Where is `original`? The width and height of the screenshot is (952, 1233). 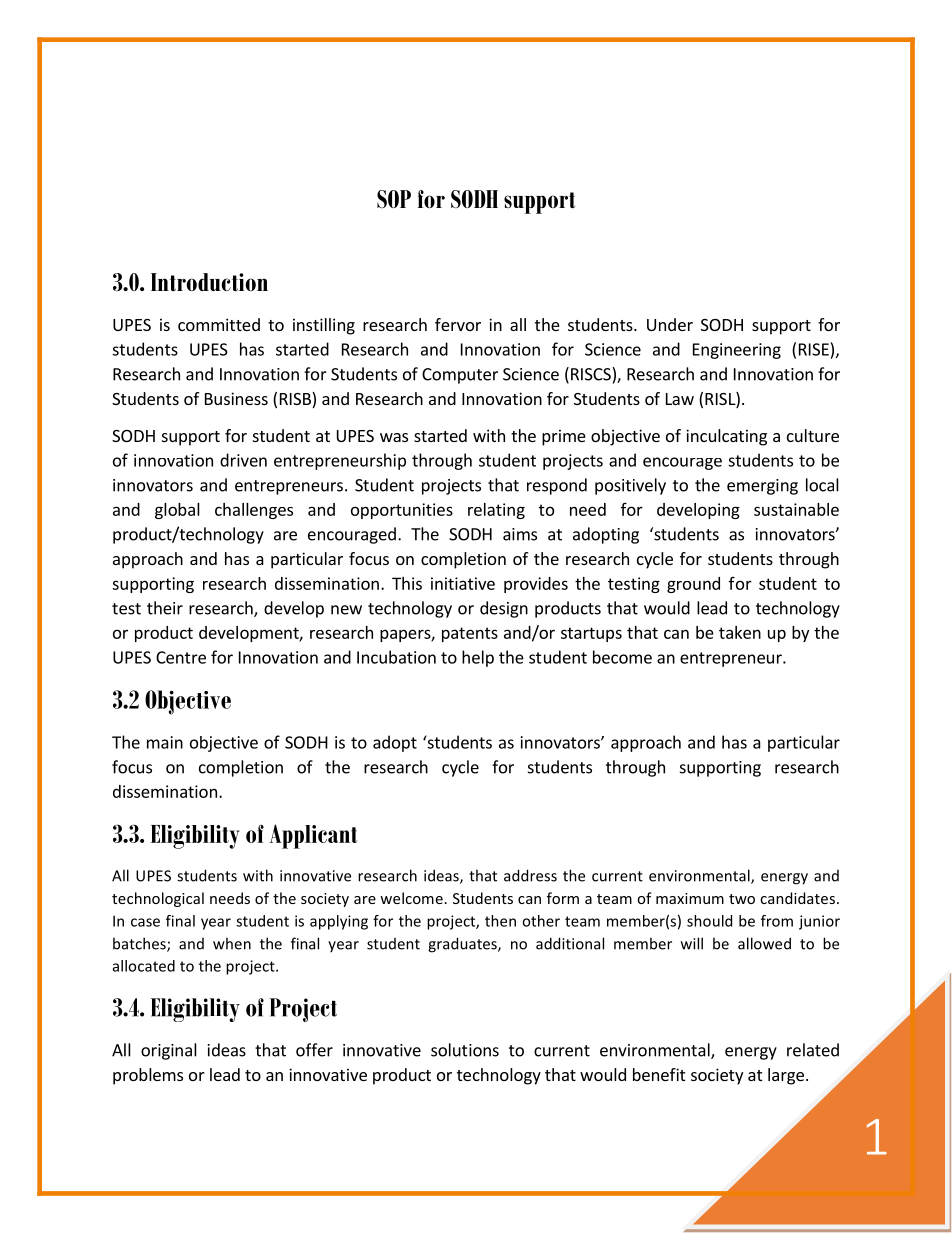 original is located at coordinates (169, 1051).
